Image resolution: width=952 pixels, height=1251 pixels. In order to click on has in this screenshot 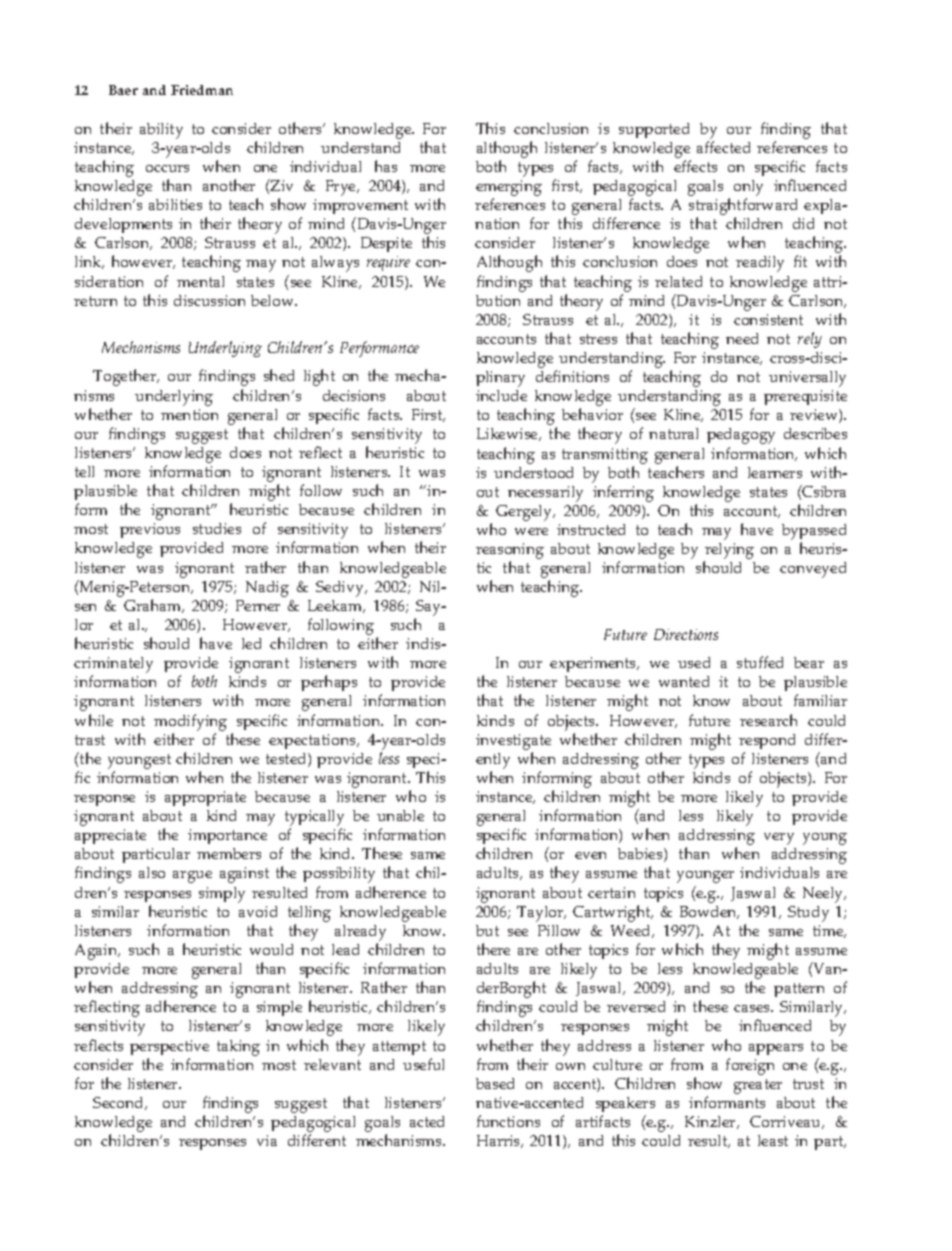, I will do `click(386, 166)`.
